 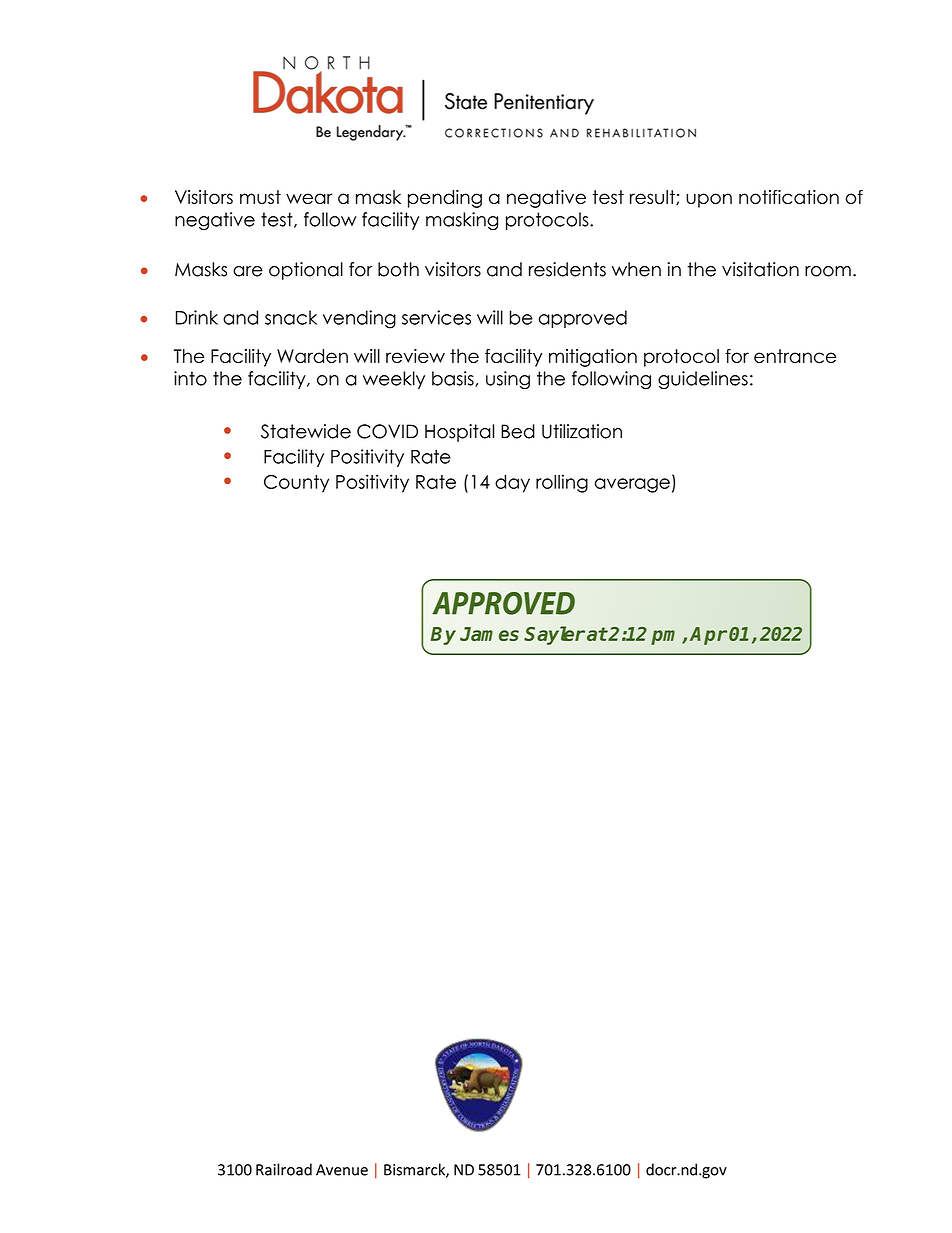 What do you see at coordinates (512, 484) in the document?
I see `day` at bounding box center [512, 484].
